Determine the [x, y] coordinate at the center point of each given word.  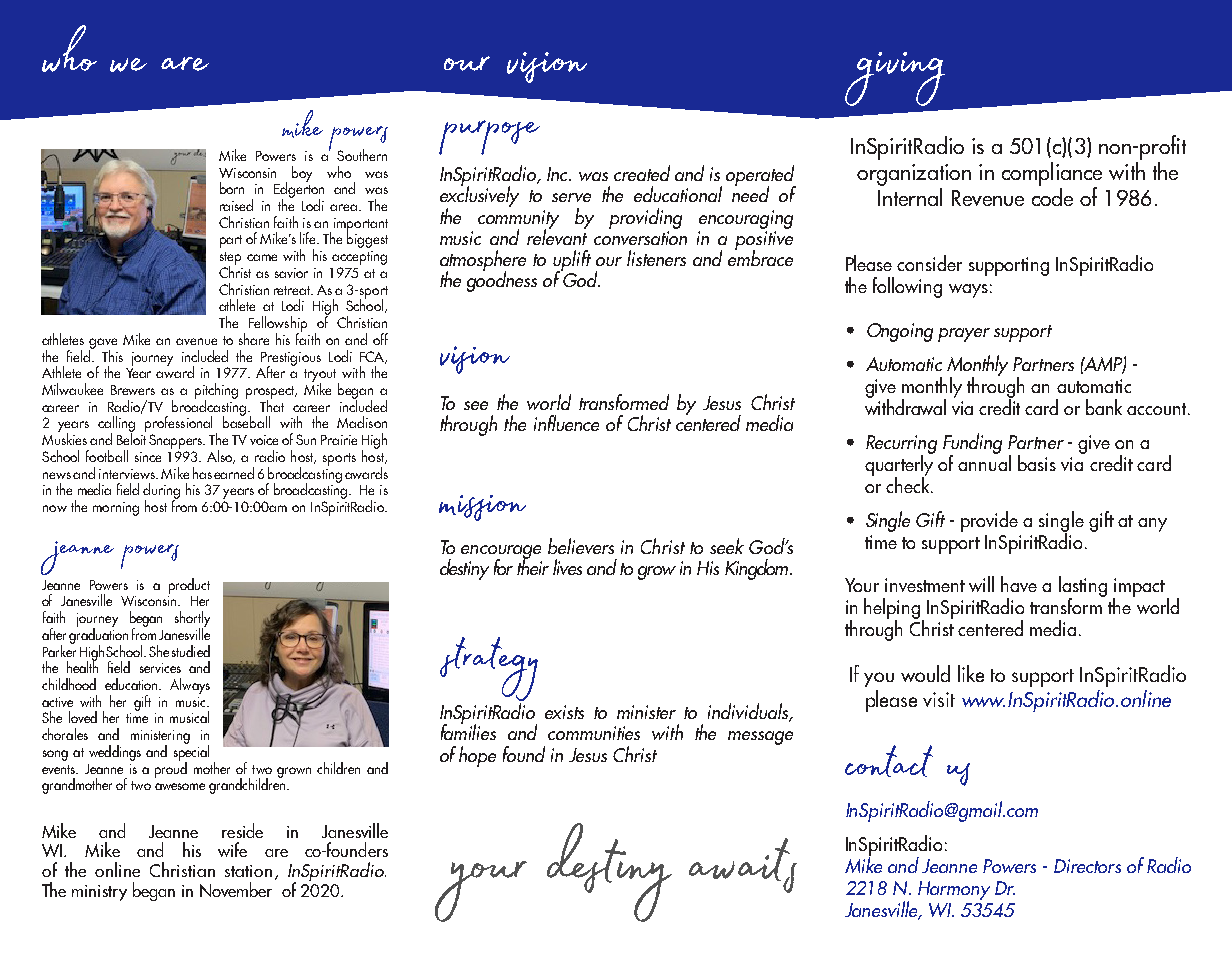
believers [581, 546]
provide [989, 521]
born [232, 188]
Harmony [954, 890]
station [248, 871]
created [642, 173]
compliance [1052, 175]
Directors [1087, 866]
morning [116, 509]
